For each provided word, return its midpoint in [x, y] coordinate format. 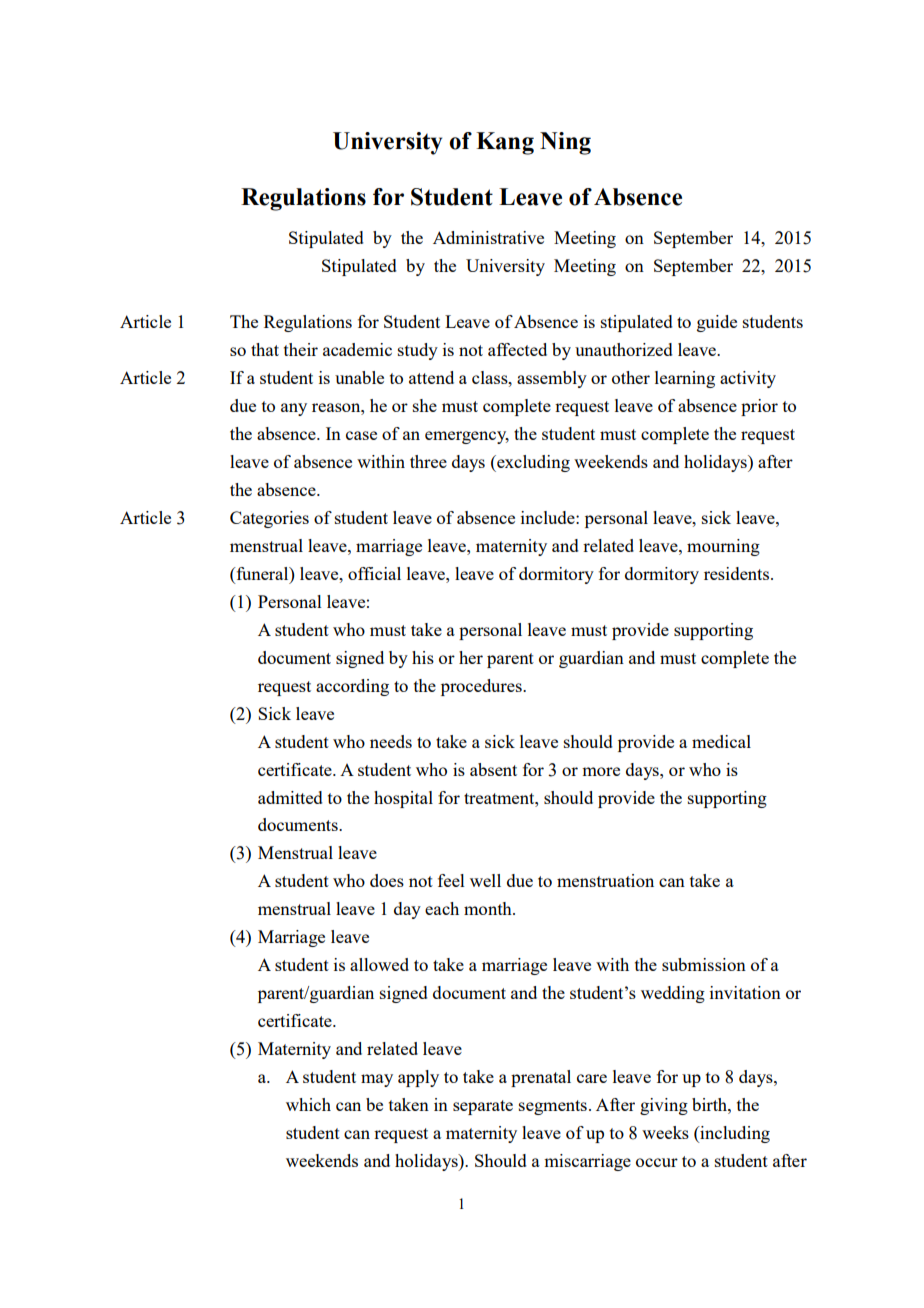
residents [738, 573]
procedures [482, 687]
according [352, 687]
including [734, 1134]
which [308, 1104]
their [301, 349]
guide [717, 323]
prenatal [541, 1078]
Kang [505, 143]
